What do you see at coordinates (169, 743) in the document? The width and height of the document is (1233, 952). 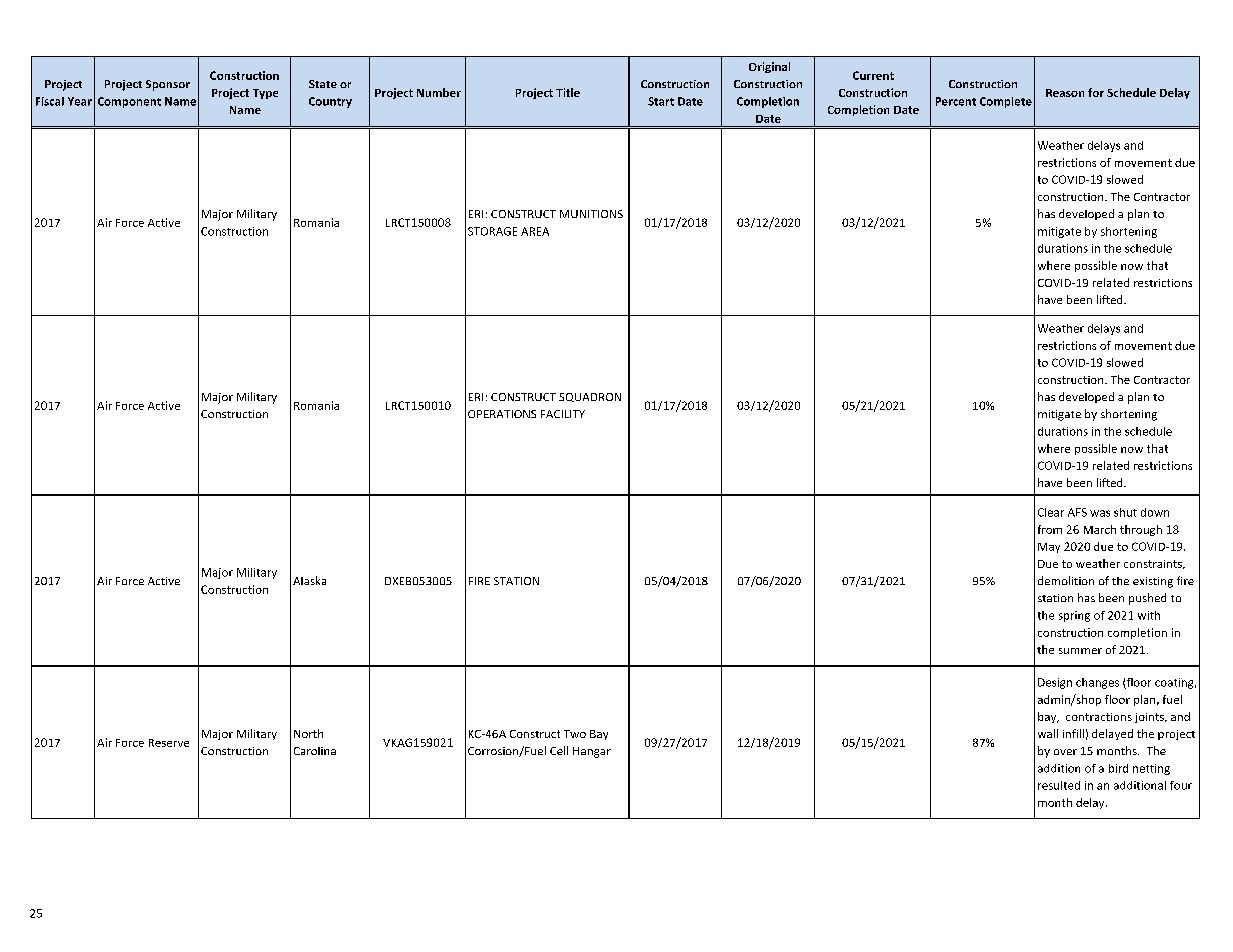 I see `Reserve` at bounding box center [169, 743].
